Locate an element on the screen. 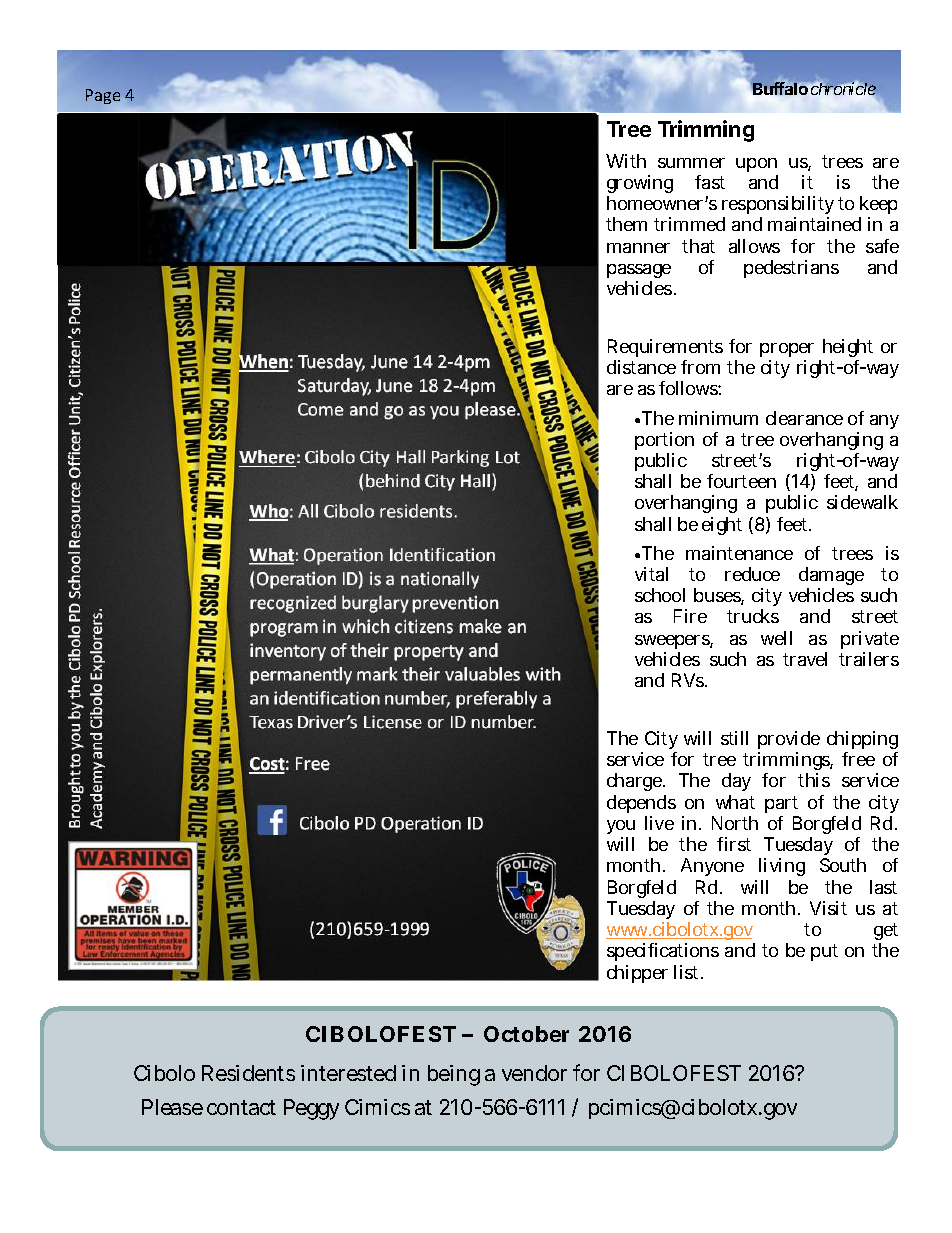 This screenshot has width=952, height=1233. trucks is located at coordinates (753, 616).
